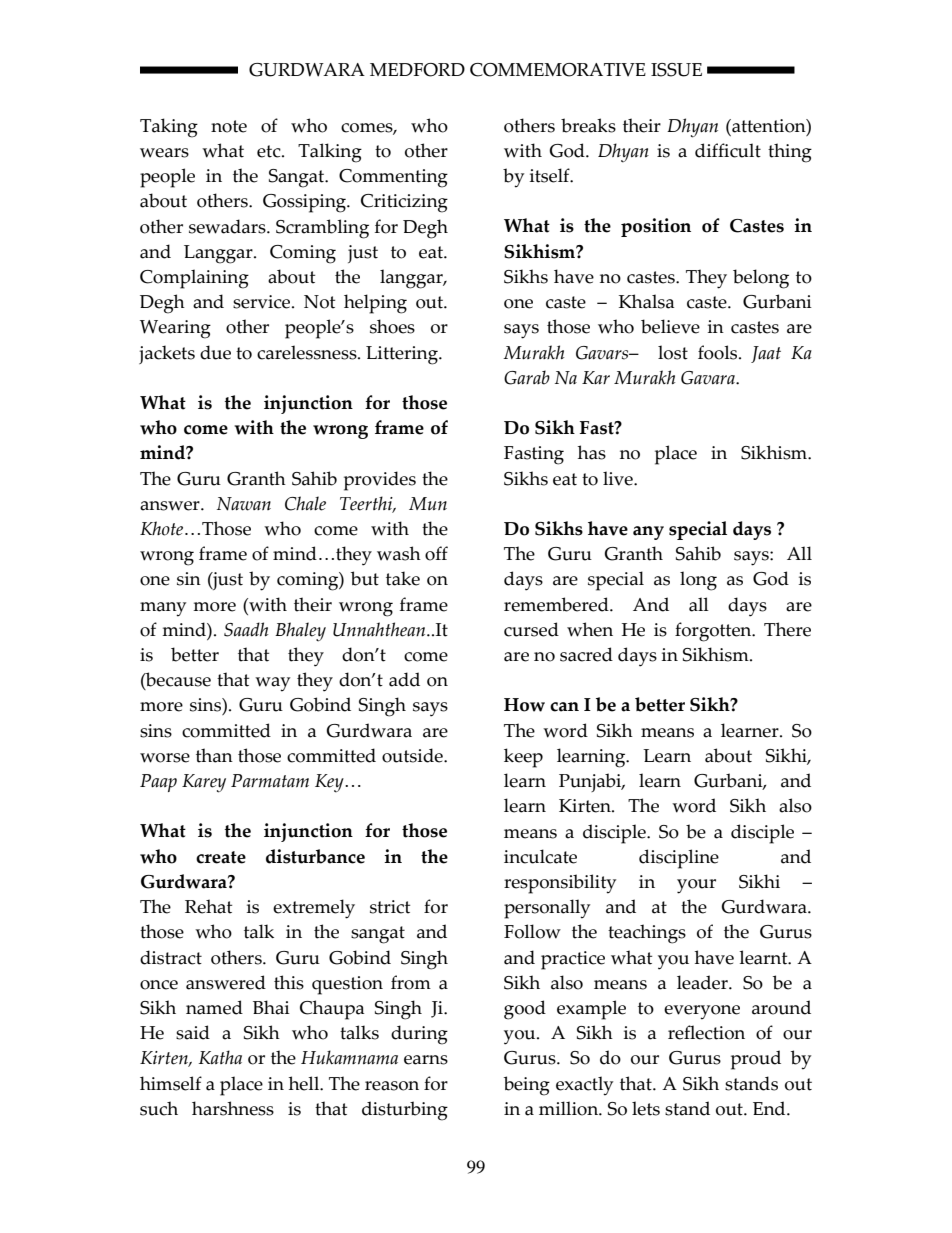 This image has width=952, height=1233. I want to click on ISSUE, so click(676, 70).
